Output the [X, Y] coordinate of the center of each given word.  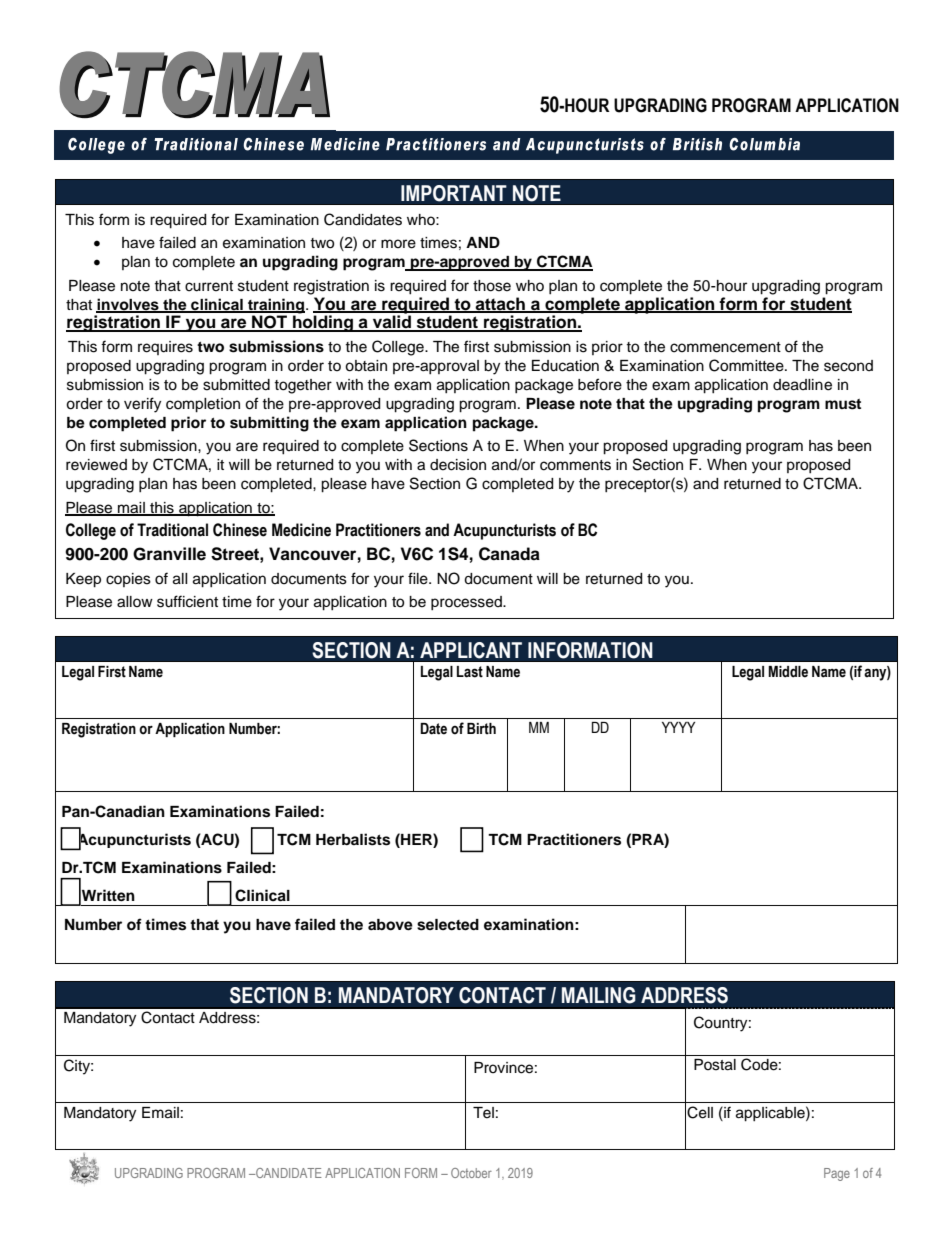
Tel [483, 1113]
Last [470, 672]
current [209, 286]
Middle [788, 672]
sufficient [187, 601]
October [471, 1173]
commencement [725, 347]
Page [837, 1174]
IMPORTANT [454, 193]
